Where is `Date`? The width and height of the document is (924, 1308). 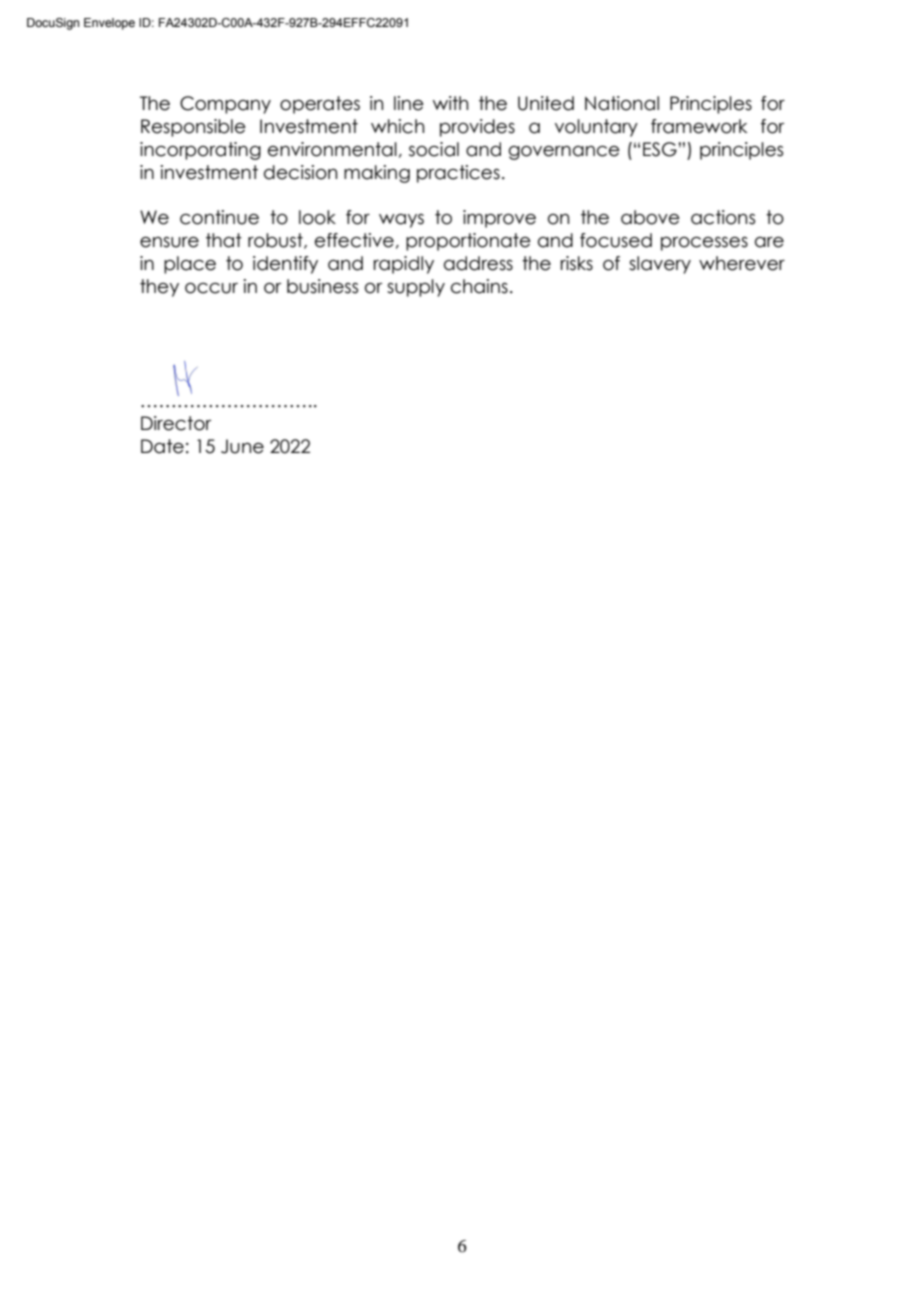
Date is located at coordinates (162, 446).
